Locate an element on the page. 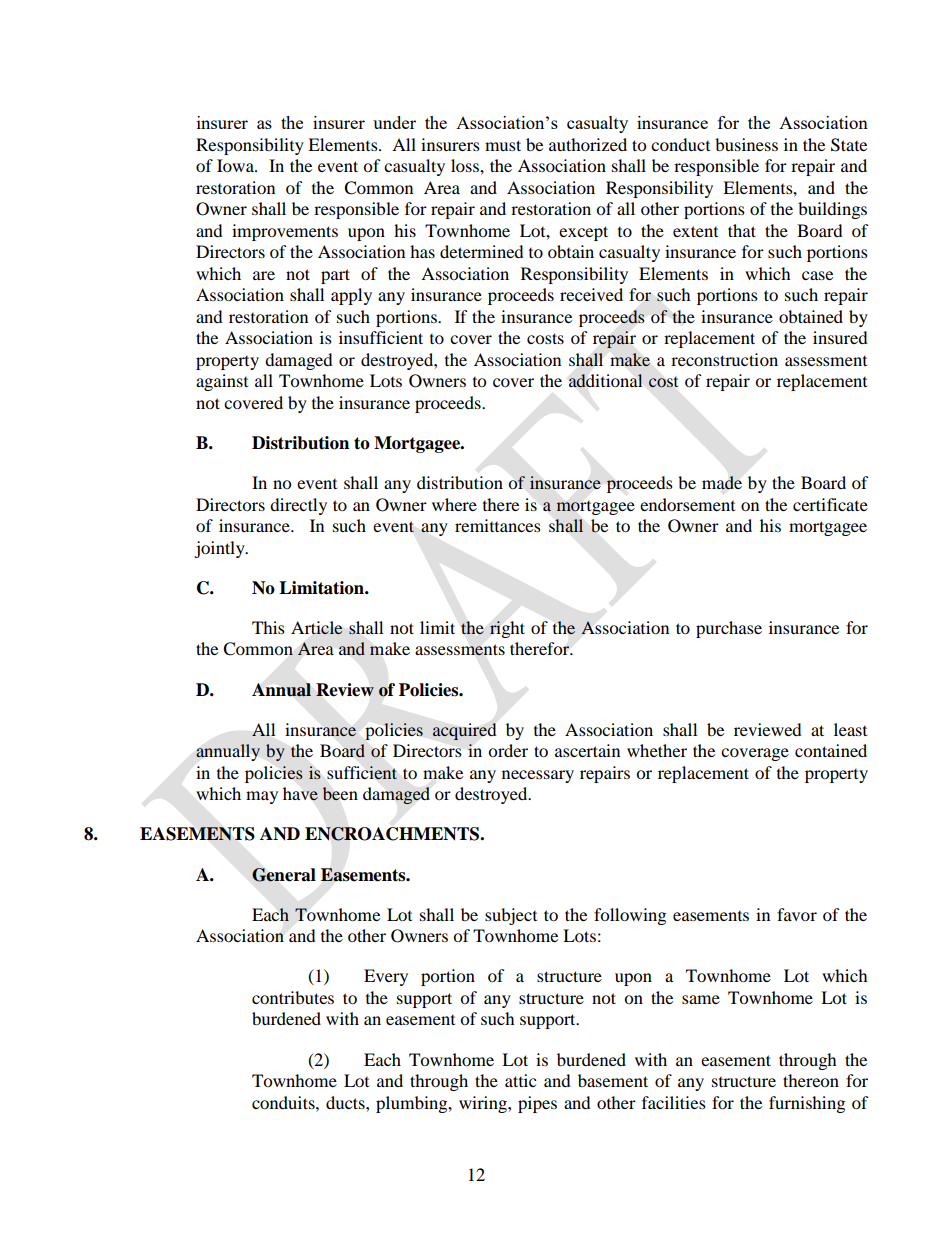 The height and width of the image is (1233, 952). reconstruction is located at coordinates (724, 359).
